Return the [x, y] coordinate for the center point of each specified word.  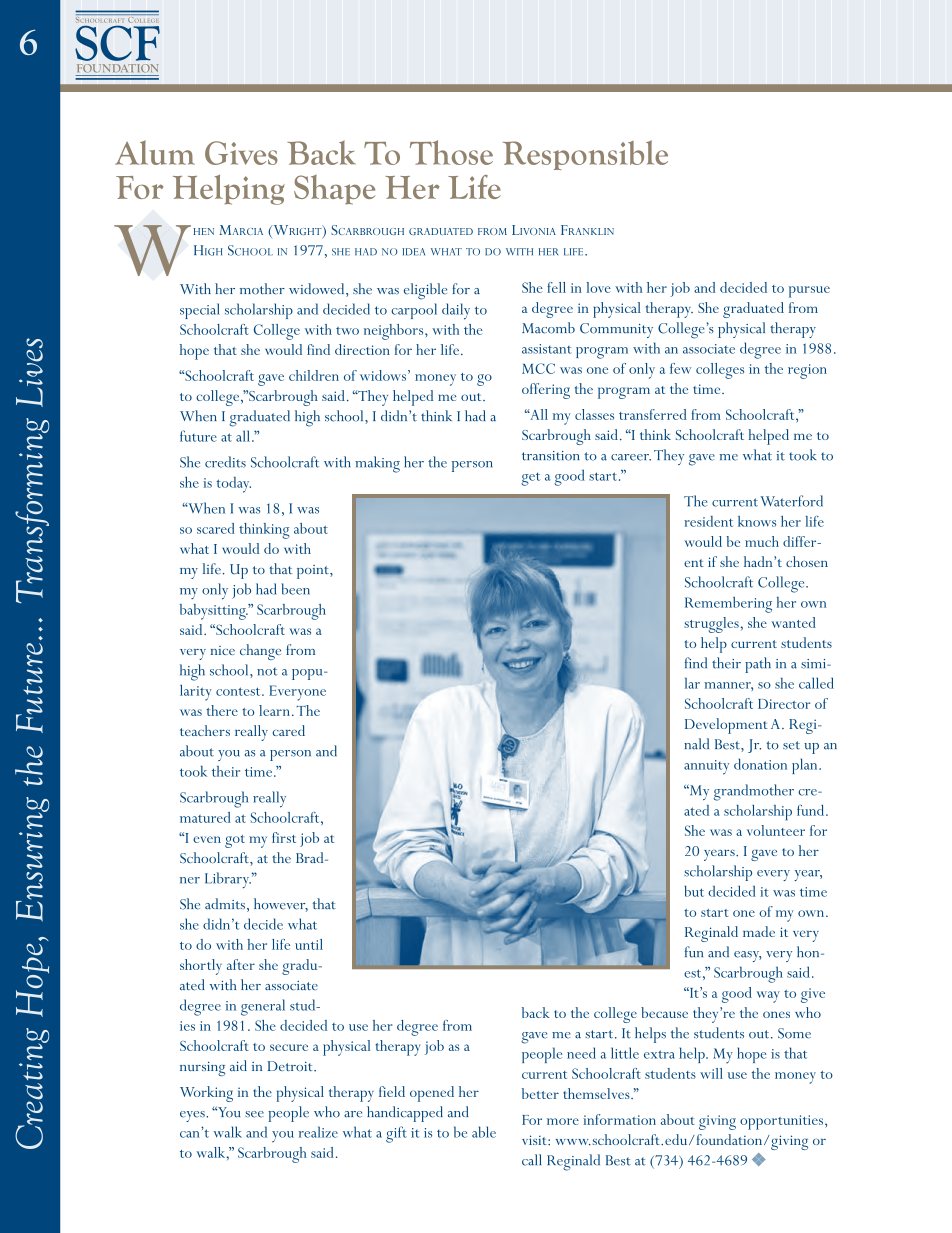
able [484, 1132]
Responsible [585, 155]
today [233, 485]
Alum [155, 152]
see [254, 1114]
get [530, 479]
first [284, 837]
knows [757, 521]
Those [451, 152]
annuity [706, 767]
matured [205, 817]
